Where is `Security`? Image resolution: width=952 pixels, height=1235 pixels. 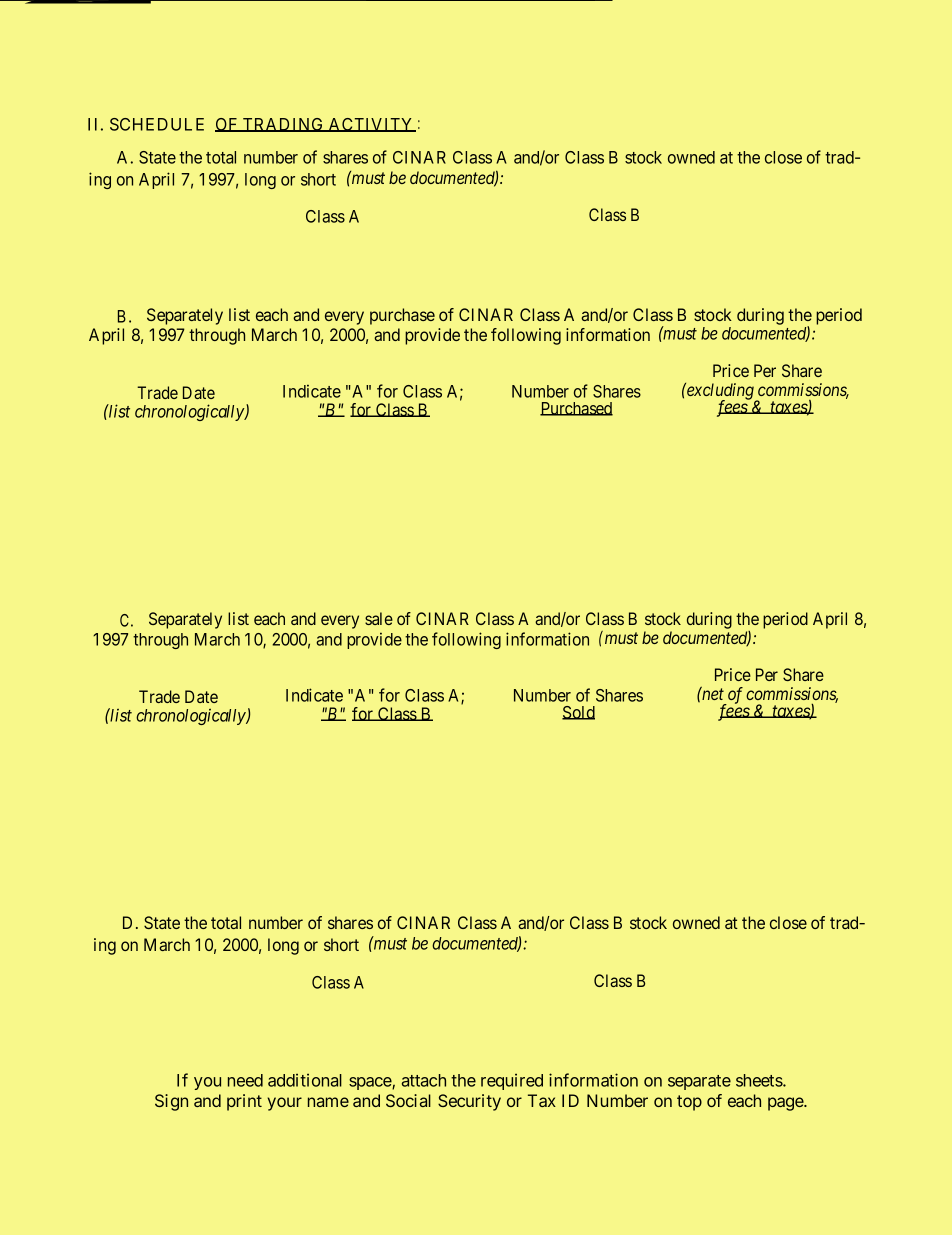
Security is located at coordinates (469, 1102).
